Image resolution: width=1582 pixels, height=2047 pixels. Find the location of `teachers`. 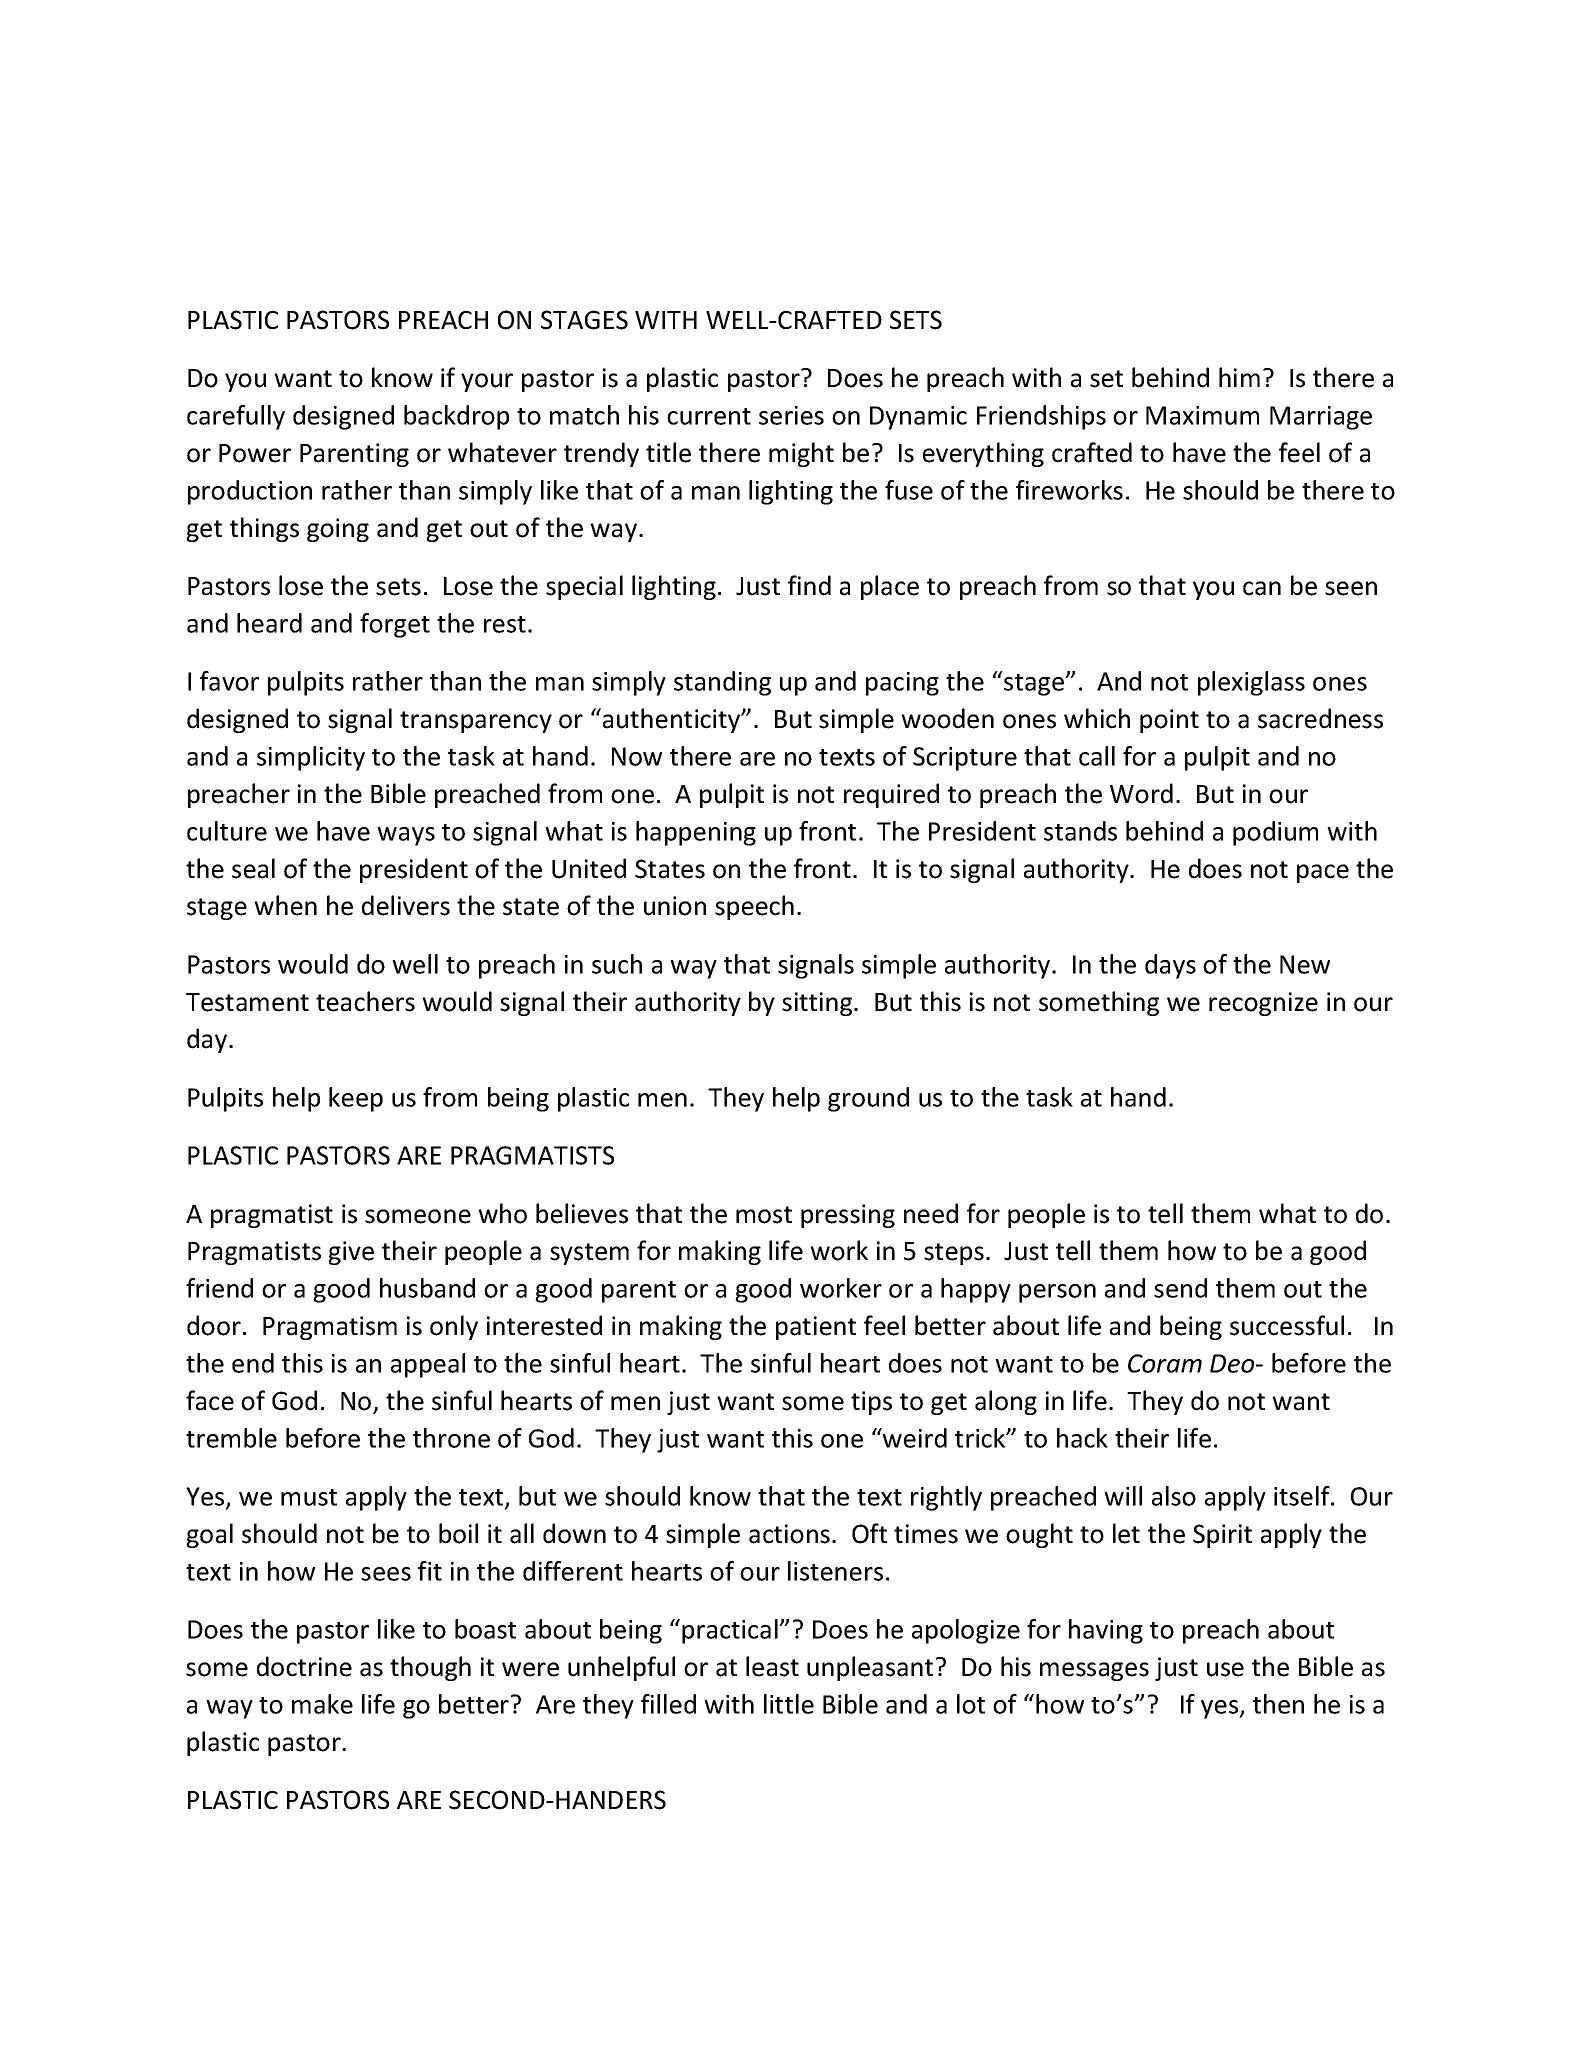

teachers is located at coordinates (365, 1001).
